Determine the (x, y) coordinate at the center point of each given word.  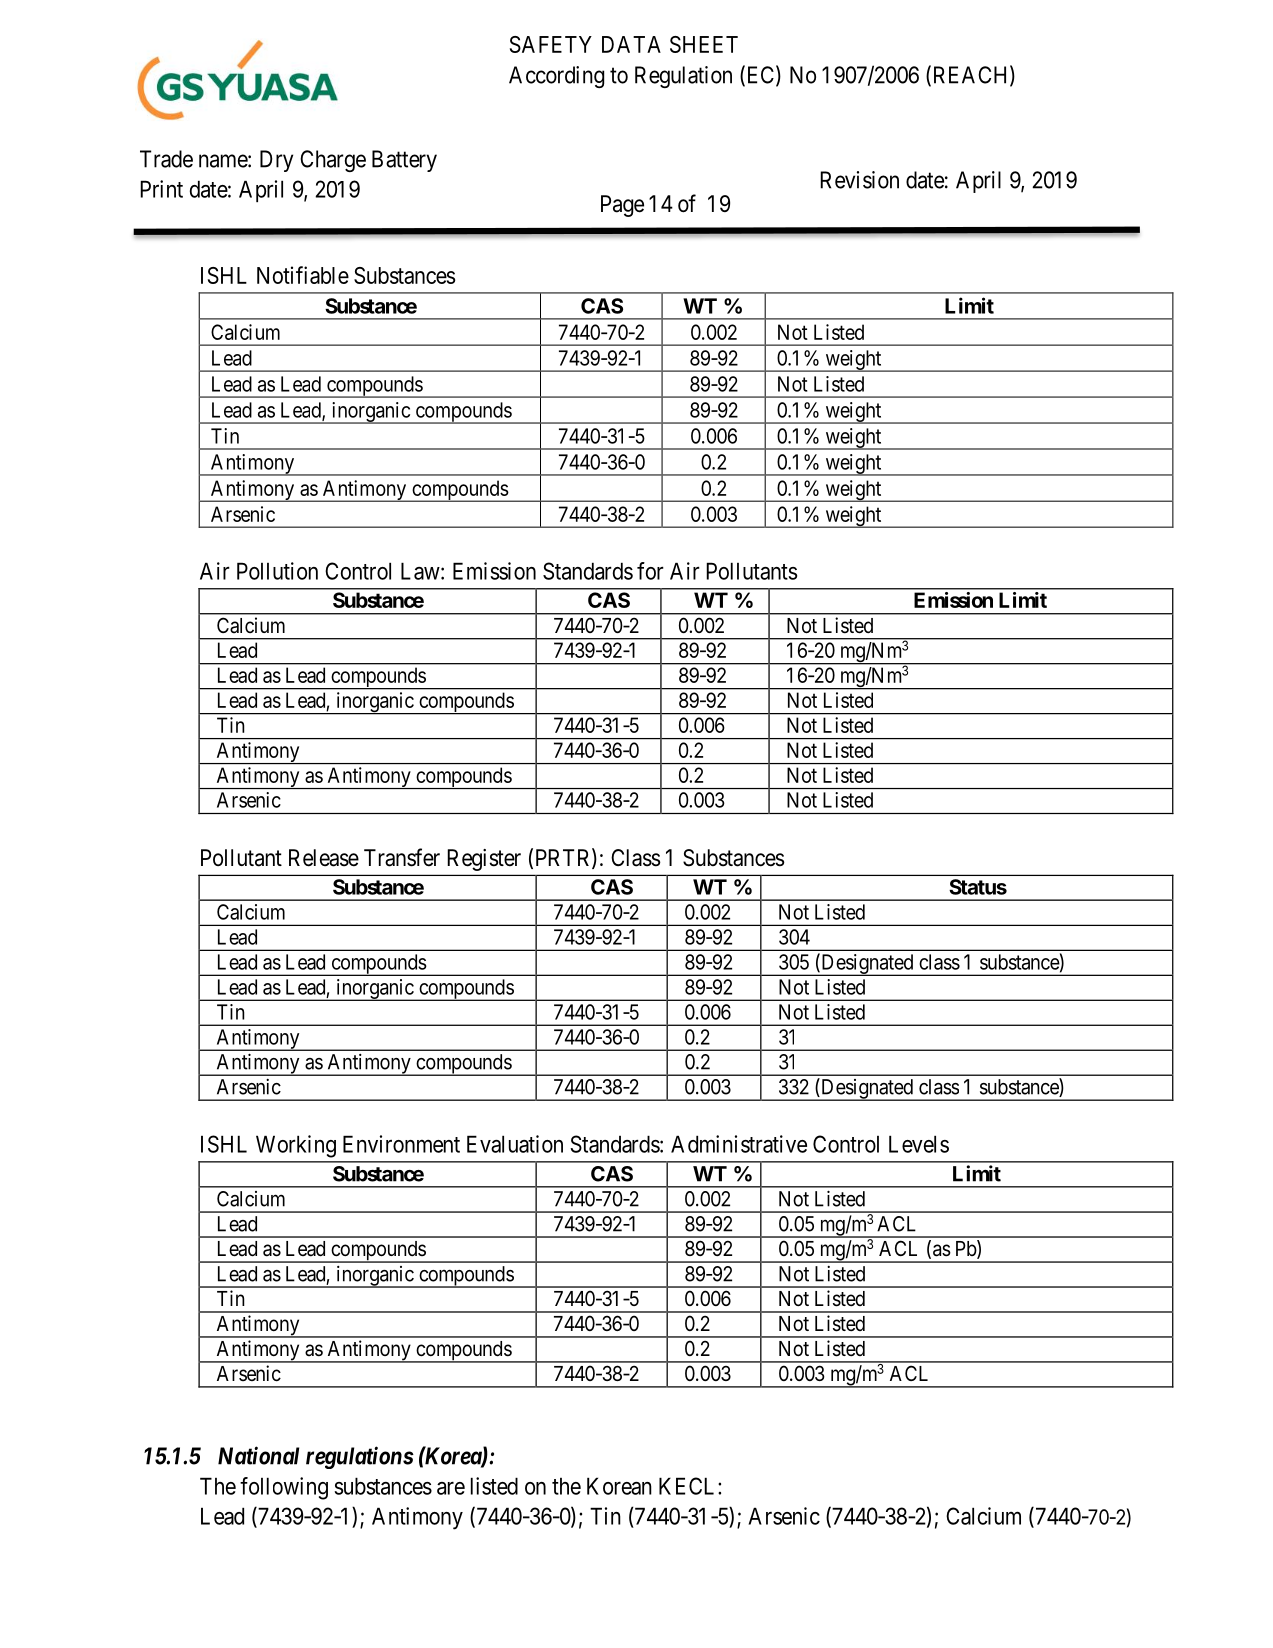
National (258, 1455)
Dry (276, 161)
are (451, 1488)
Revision (859, 180)
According (556, 77)
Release (324, 858)
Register (484, 860)
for (650, 571)
